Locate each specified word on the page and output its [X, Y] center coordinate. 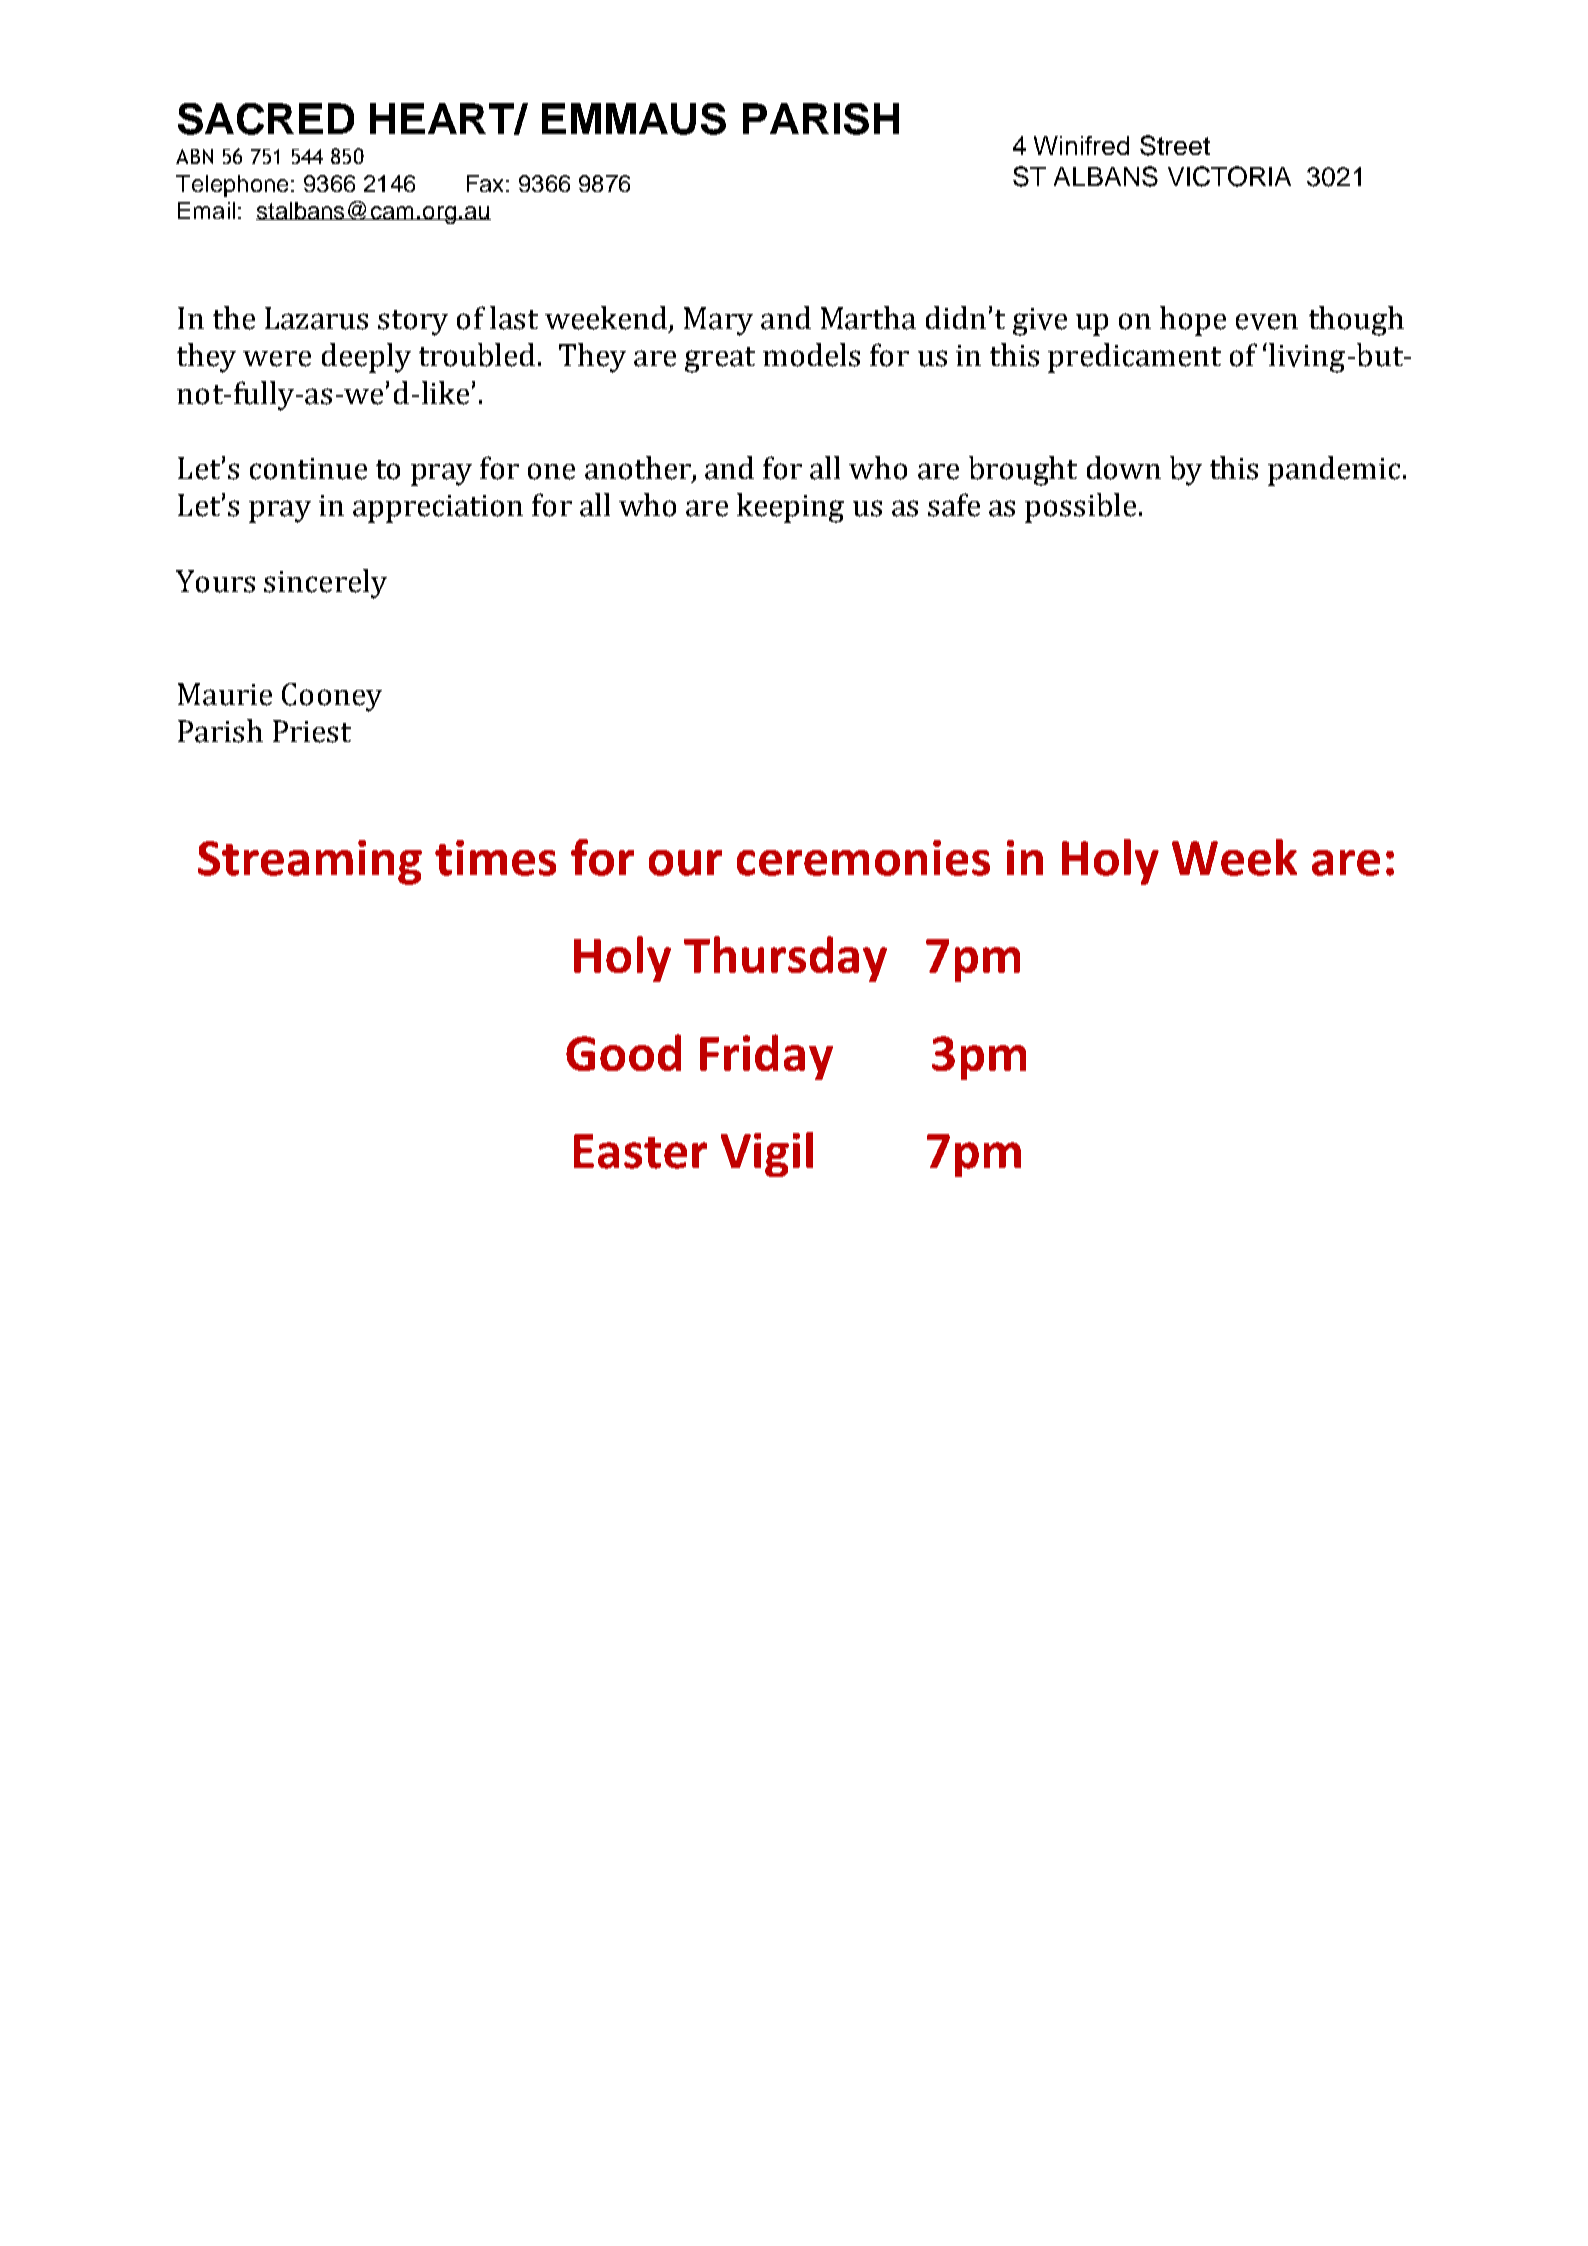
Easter [640, 1151]
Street [1175, 145]
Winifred [1081, 145]
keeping [790, 508]
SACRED [266, 119]
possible [1080, 508]
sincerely [325, 584]
